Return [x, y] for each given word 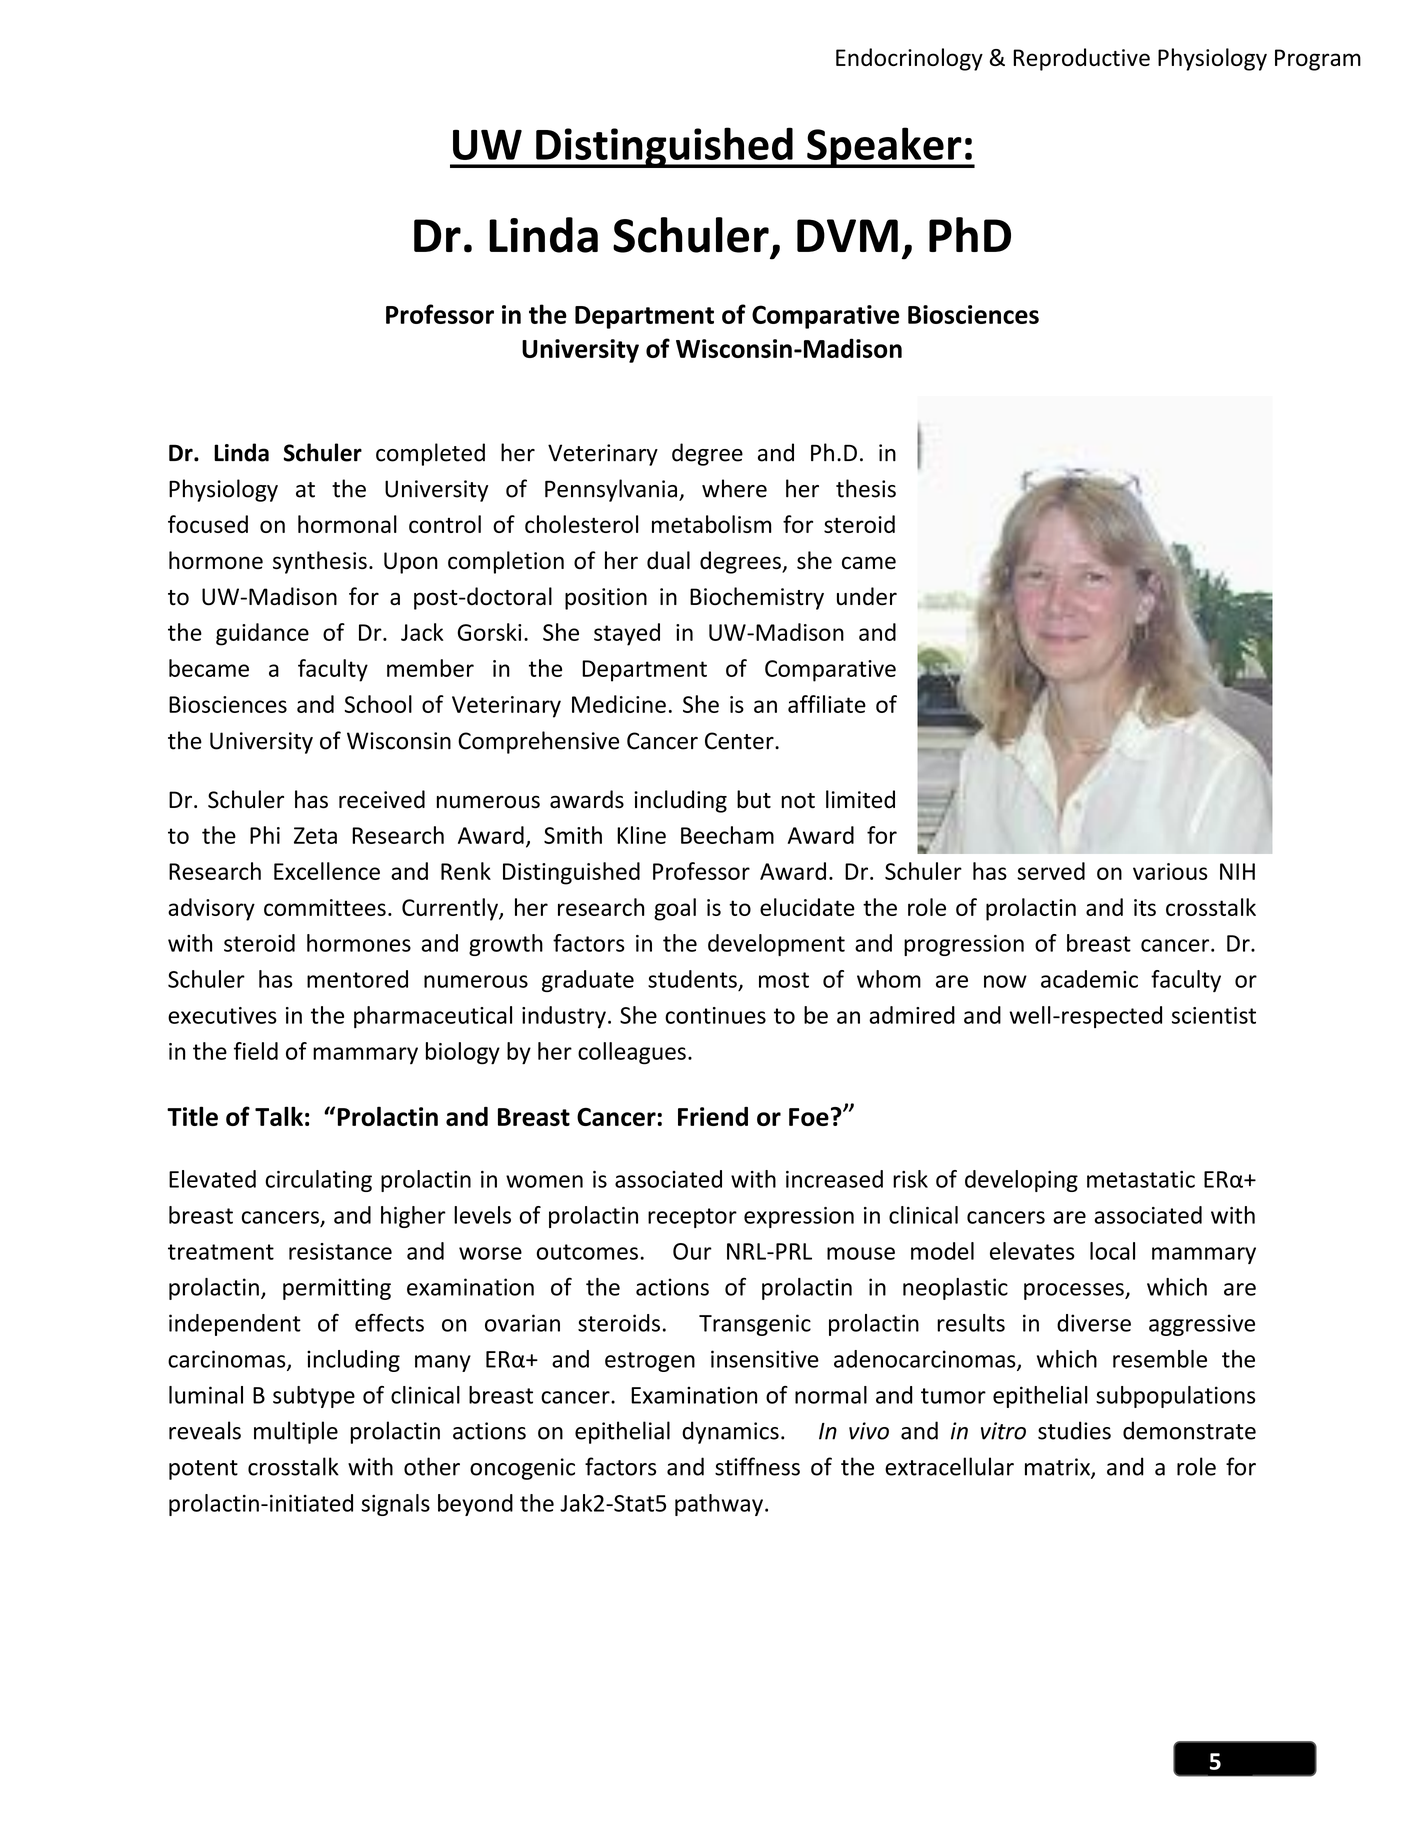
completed [430, 454]
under [867, 596]
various [1170, 871]
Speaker [884, 147]
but [754, 799]
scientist [1214, 1015]
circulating [318, 1181]
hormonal [347, 524]
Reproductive [1081, 59]
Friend [713, 1116]
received [382, 799]
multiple [296, 1432]
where [734, 488]
